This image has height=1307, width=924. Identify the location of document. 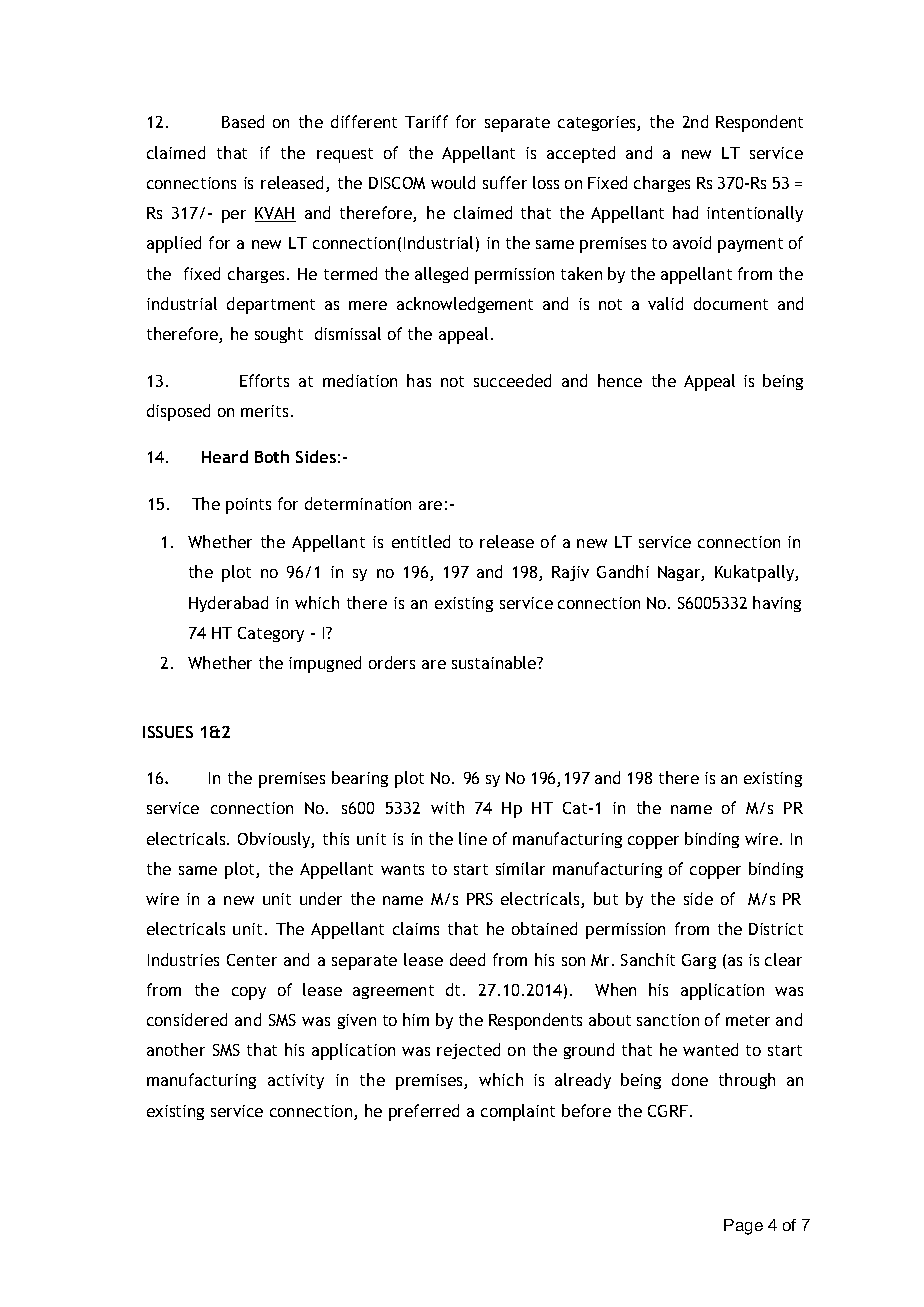
(731, 303).
